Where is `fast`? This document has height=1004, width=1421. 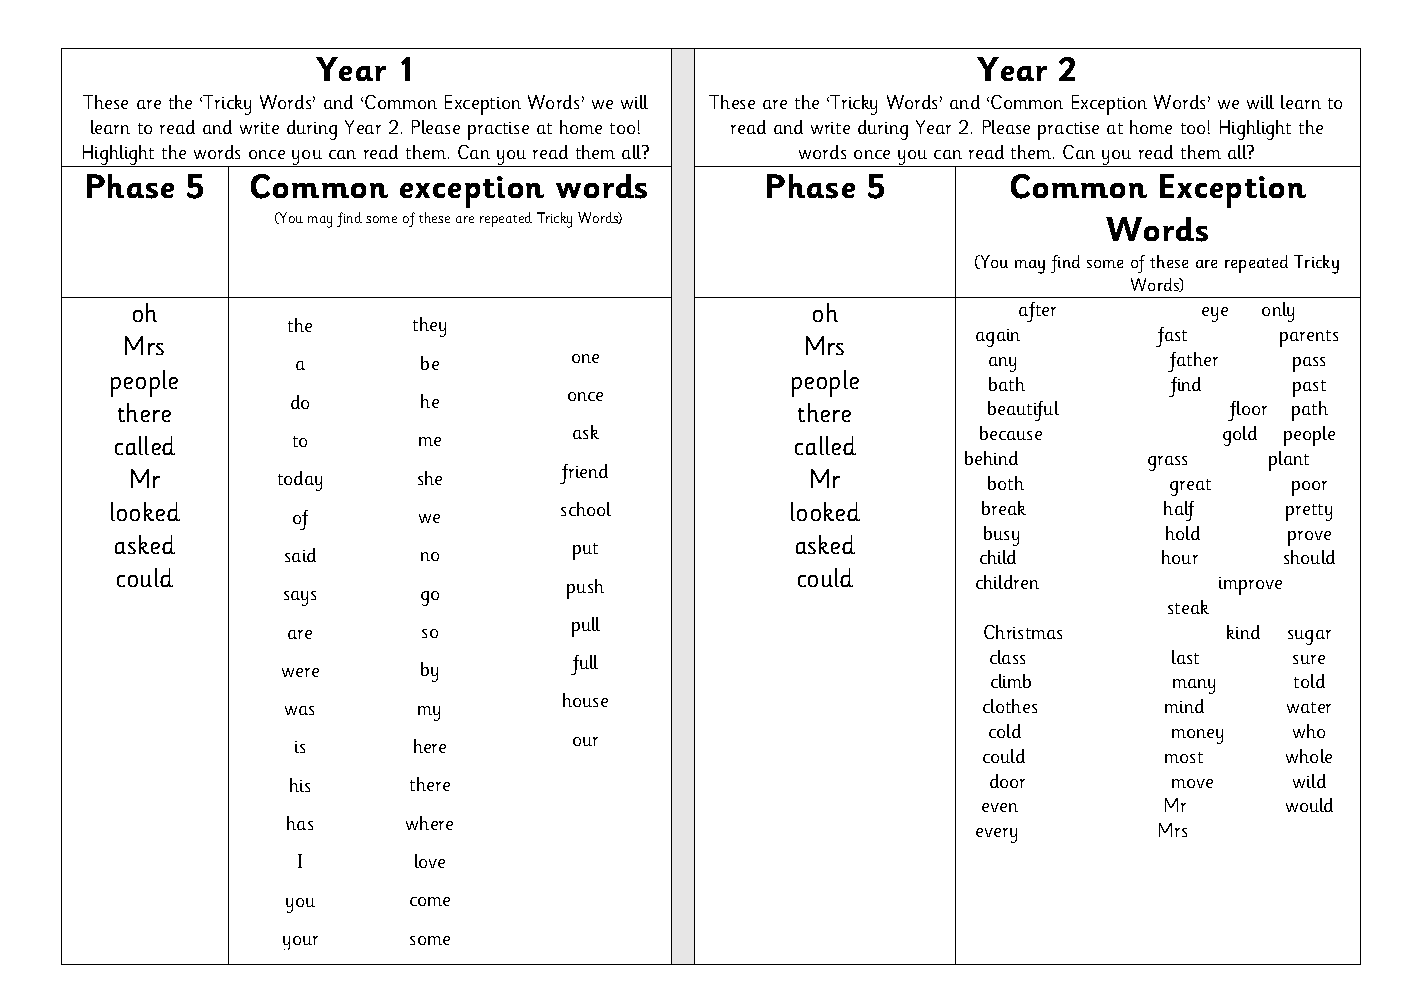
fast is located at coordinates (1171, 337).
